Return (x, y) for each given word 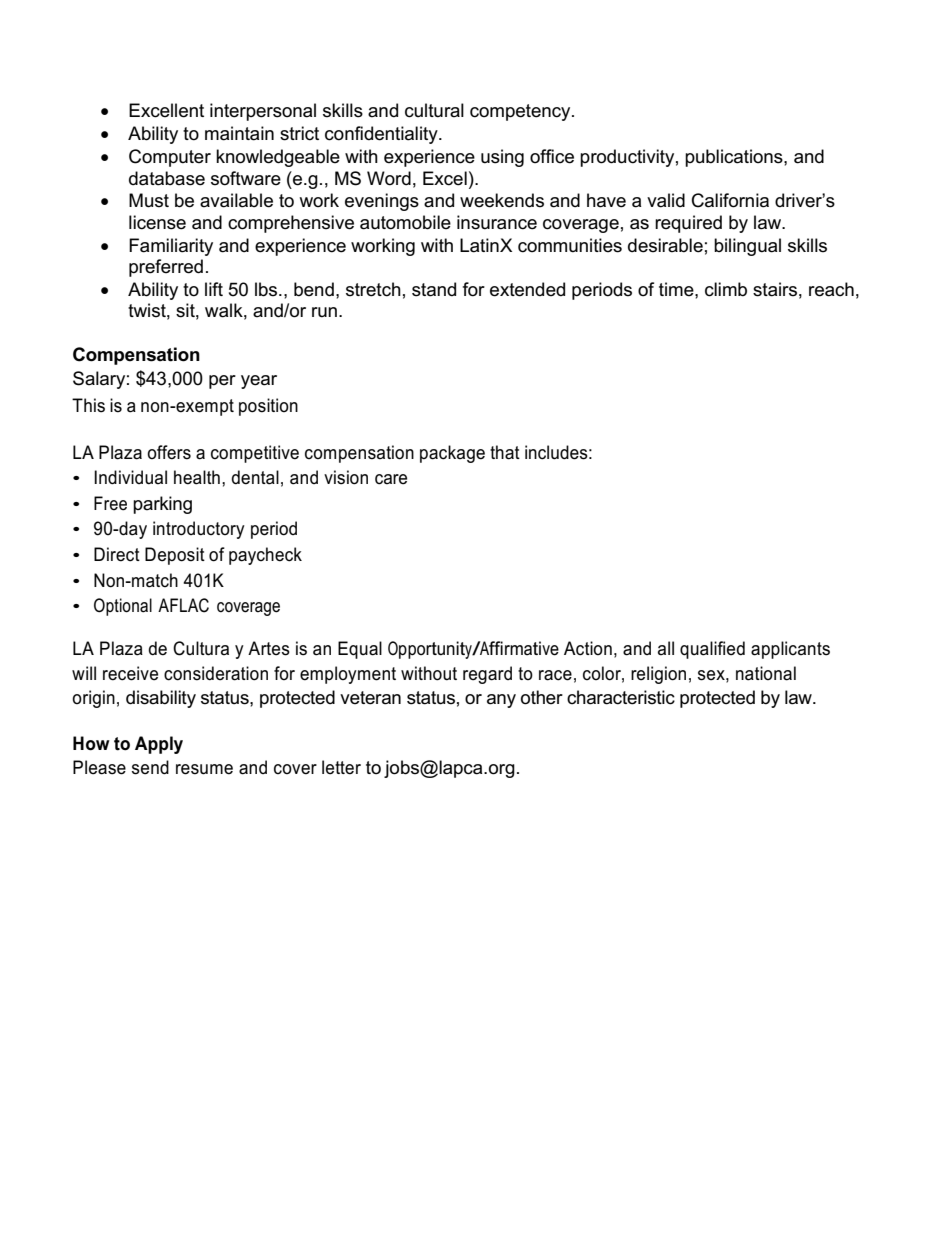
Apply (159, 745)
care (391, 479)
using (502, 158)
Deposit (175, 556)
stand (434, 289)
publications (735, 158)
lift (214, 289)
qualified (712, 650)
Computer (170, 158)
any (501, 701)
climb (726, 289)
